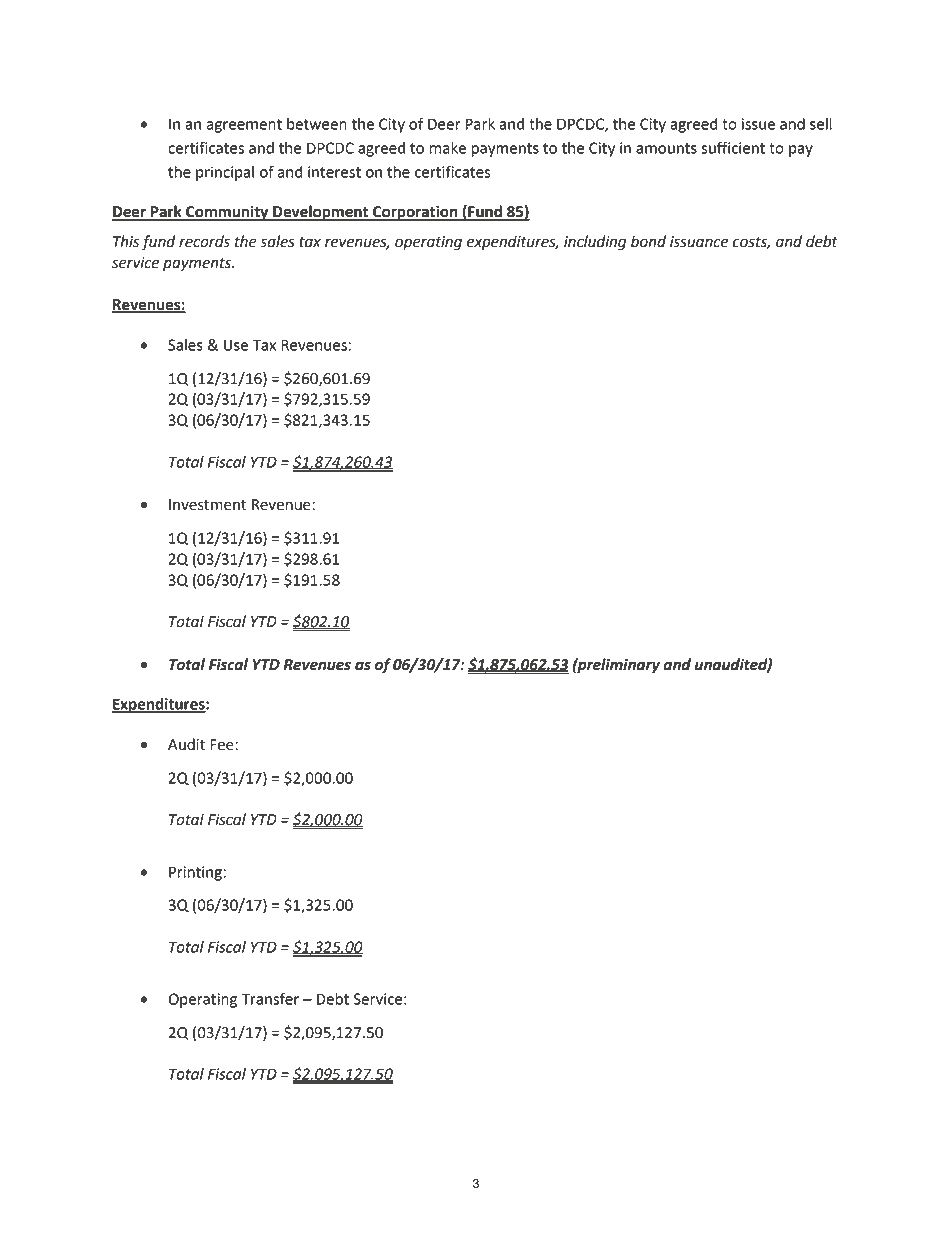 The height and width of the screenshot is (1233, 952). I want to click on issuance, so click(699, 242).
